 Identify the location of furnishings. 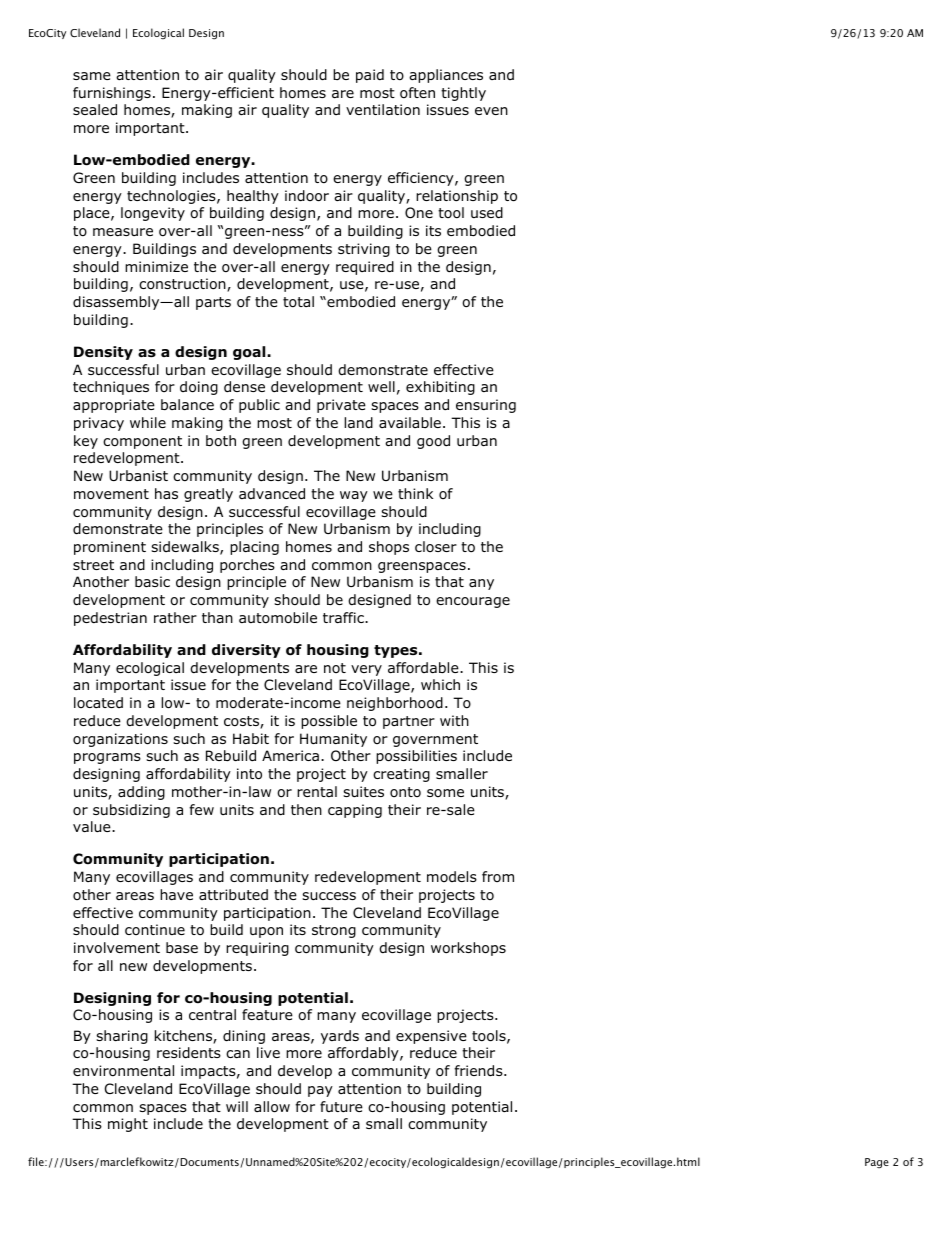
(112, 94).
